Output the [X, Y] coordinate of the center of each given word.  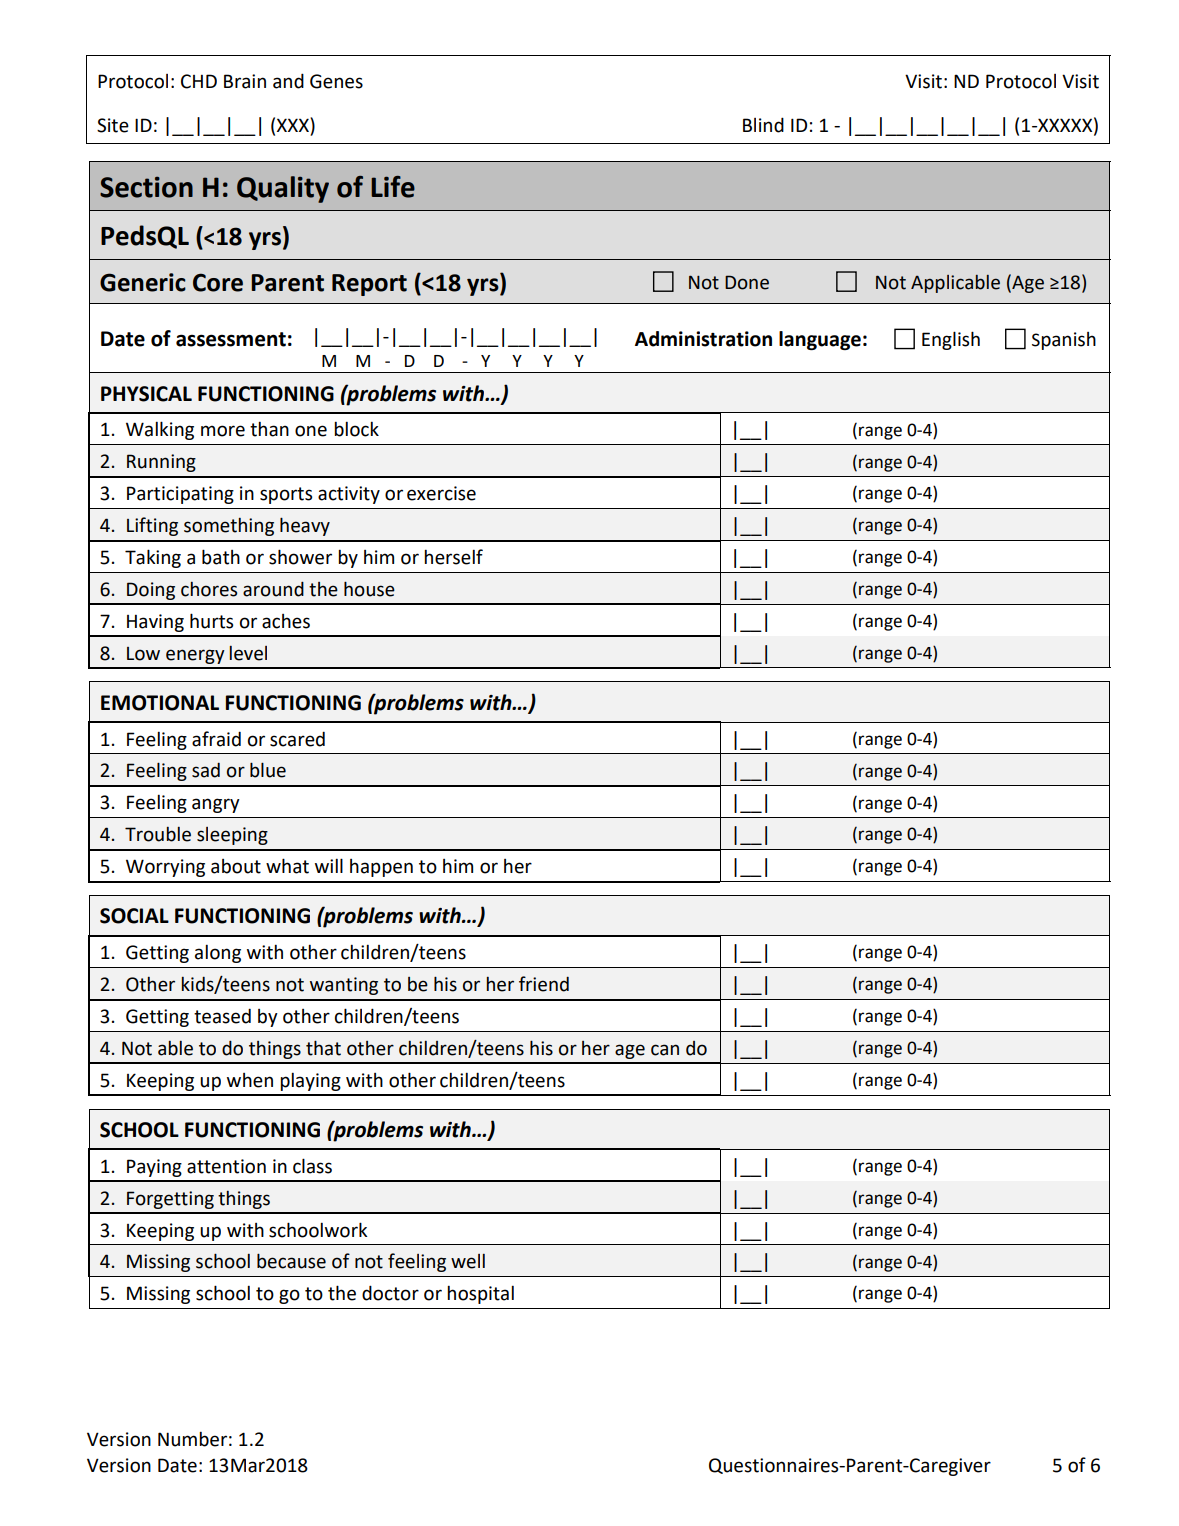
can [665, 1050]
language [820, 340]
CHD [199, 81]
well [468, 1261]
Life [393, 187]
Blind [763, 125]
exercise [441, 493]
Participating [180, 495]
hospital [480, 1294]
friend [544, 984]
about [236, 866]
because [291, 1261]
